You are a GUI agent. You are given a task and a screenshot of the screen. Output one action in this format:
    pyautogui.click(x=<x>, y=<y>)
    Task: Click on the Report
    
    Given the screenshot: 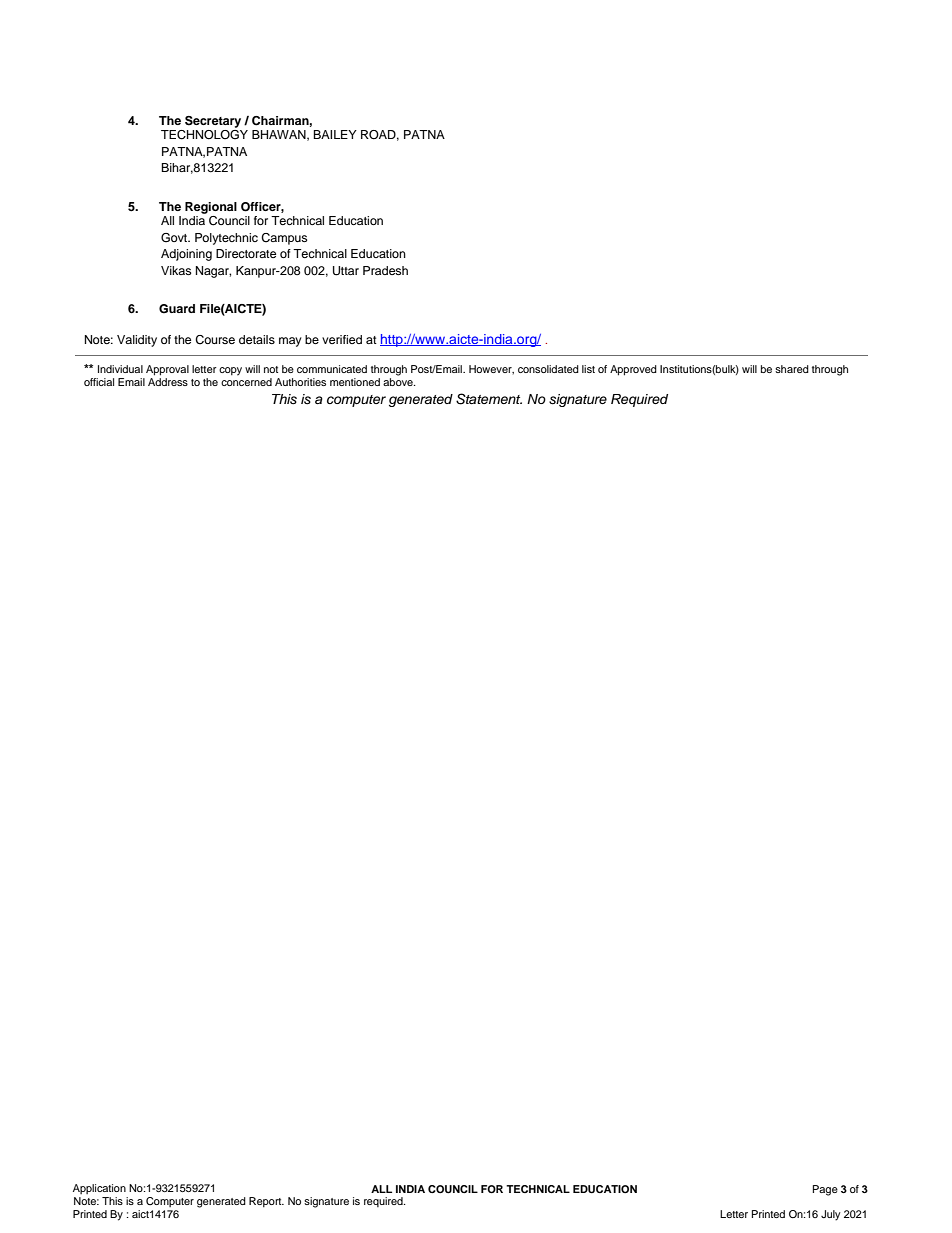 What is the action you would take?
    pyautogui.click(x=266, y=1202)
